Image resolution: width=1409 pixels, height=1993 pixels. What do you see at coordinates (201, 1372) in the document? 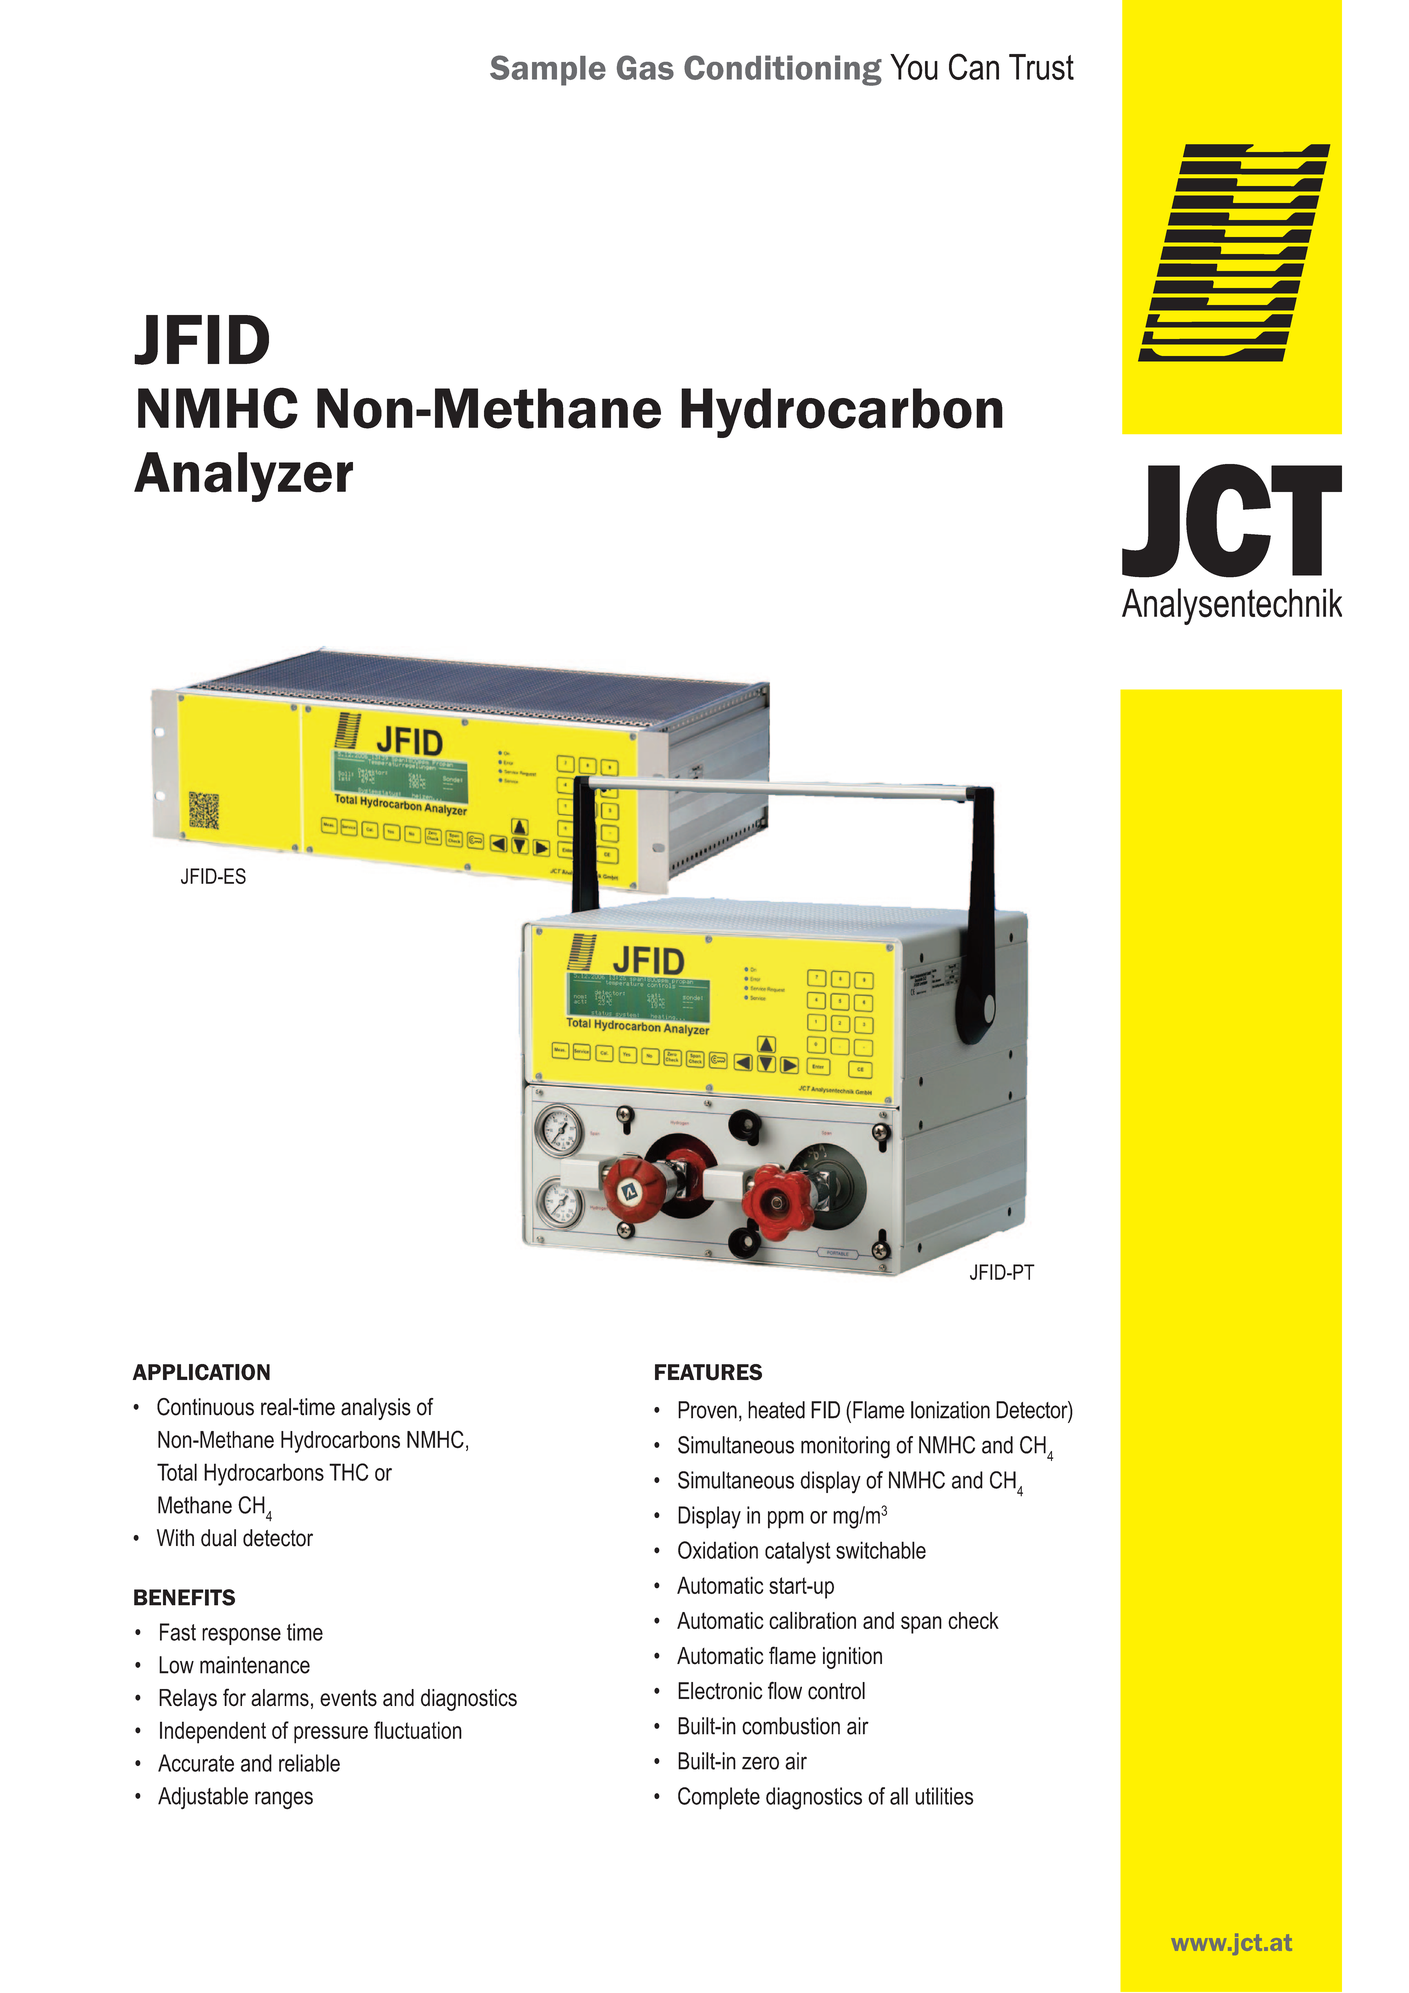
I see `APPLICATION` at bounding box center [201, 1372].
